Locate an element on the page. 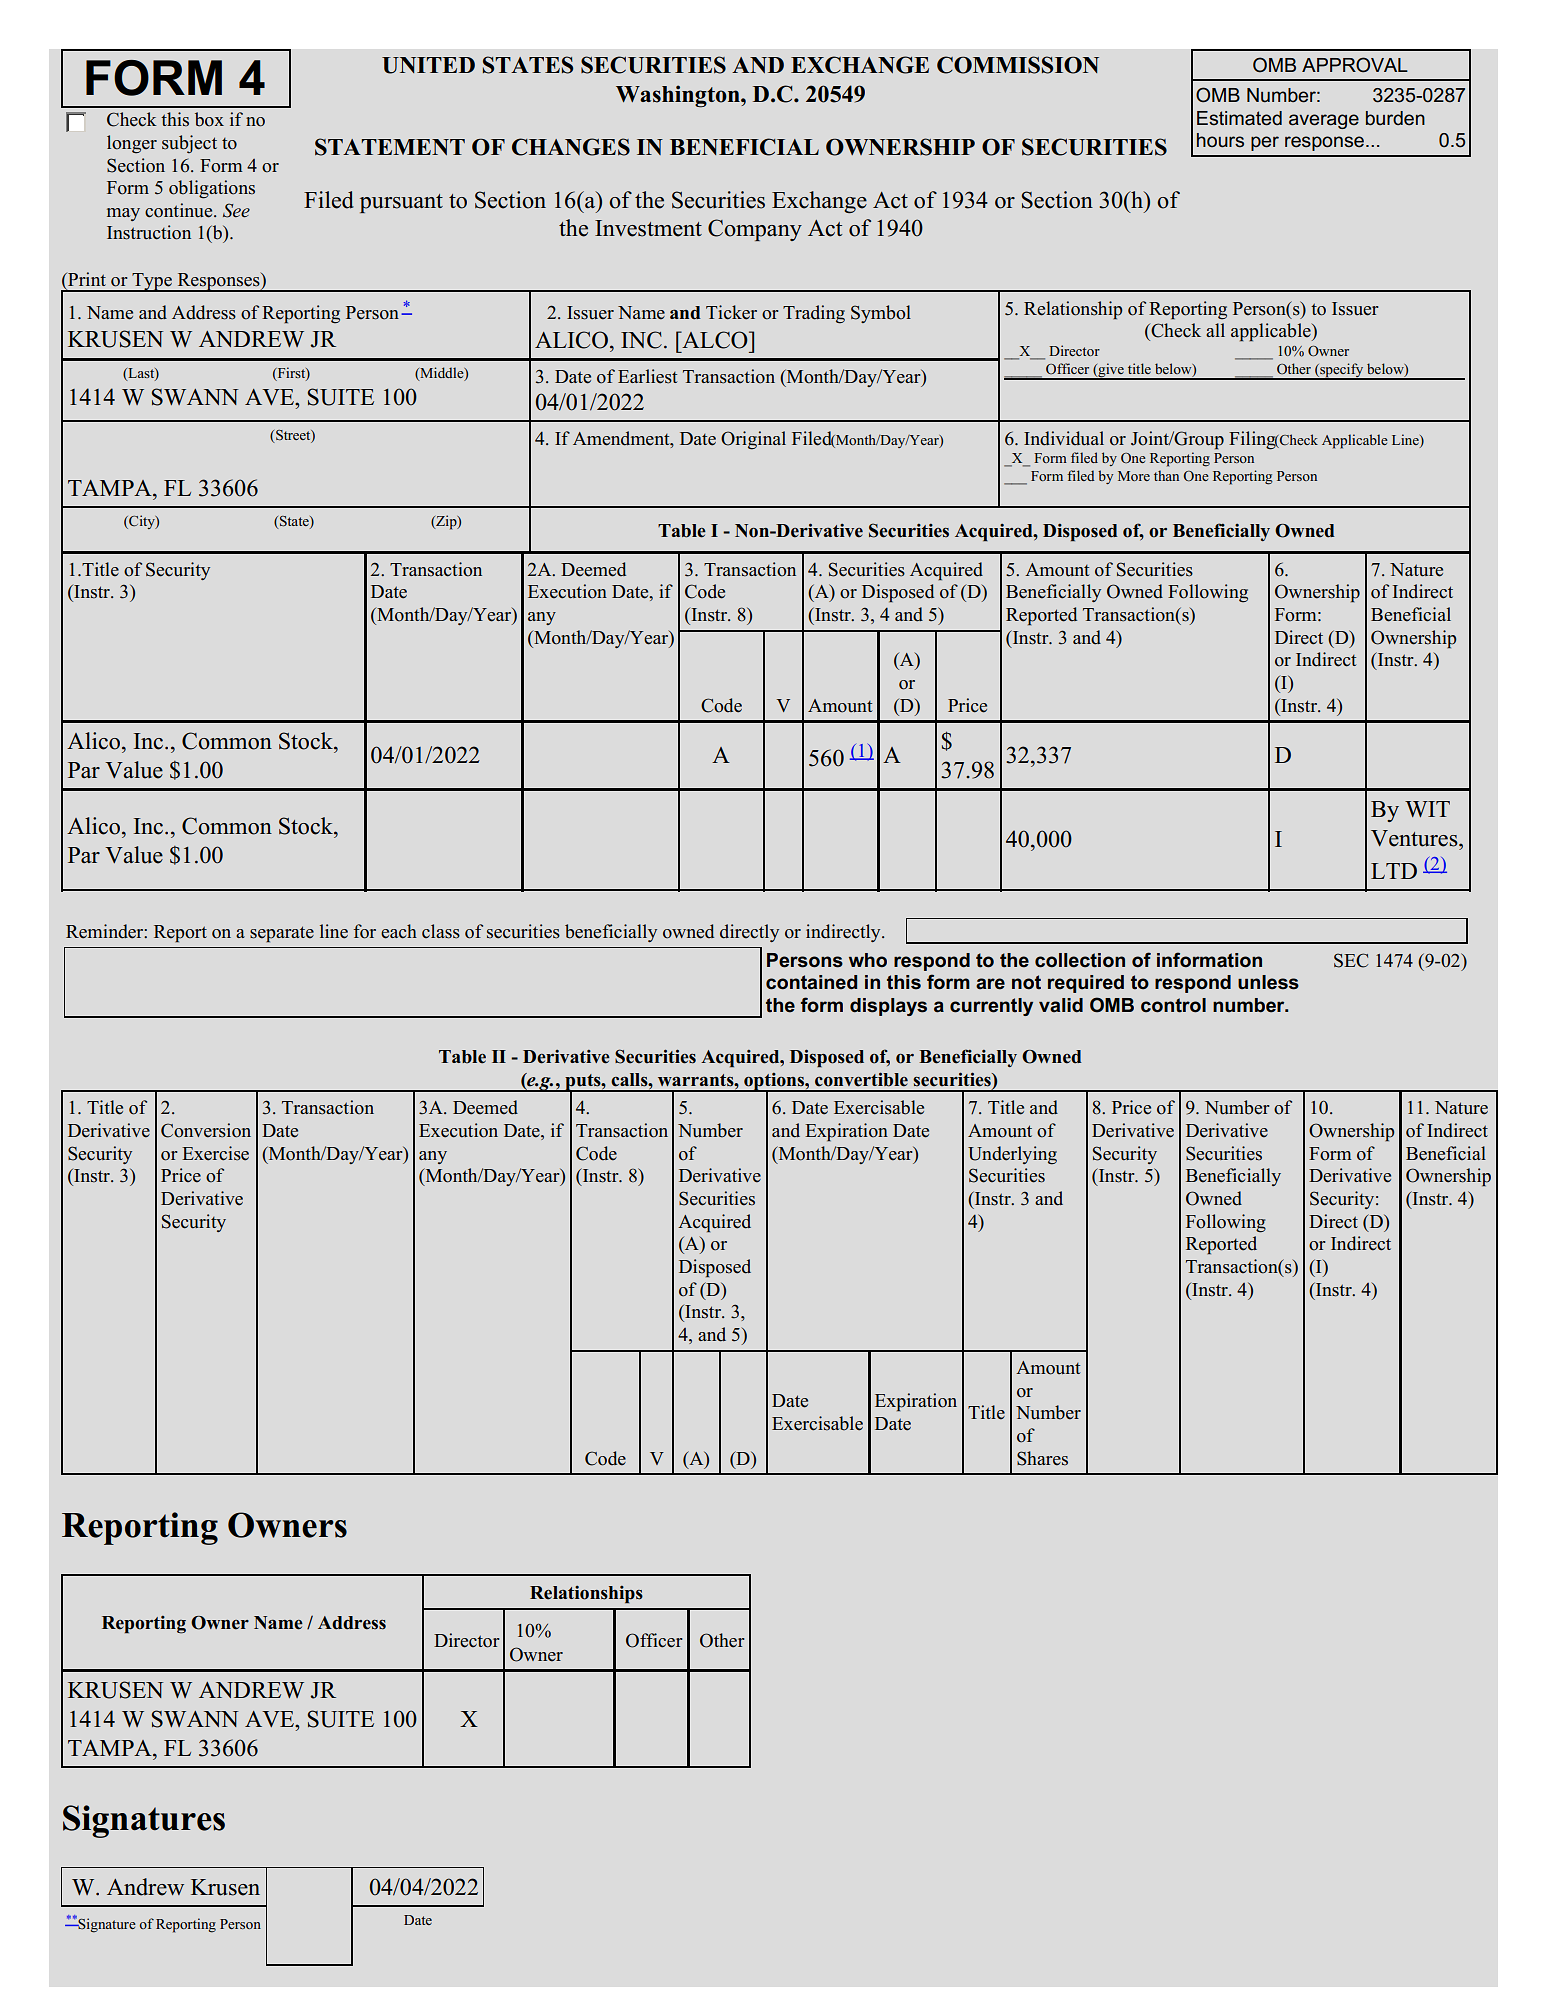 Image resolution: width=1547 pixels, height=2002 pixels. Conversion is located at coordinates (206, 1130).
